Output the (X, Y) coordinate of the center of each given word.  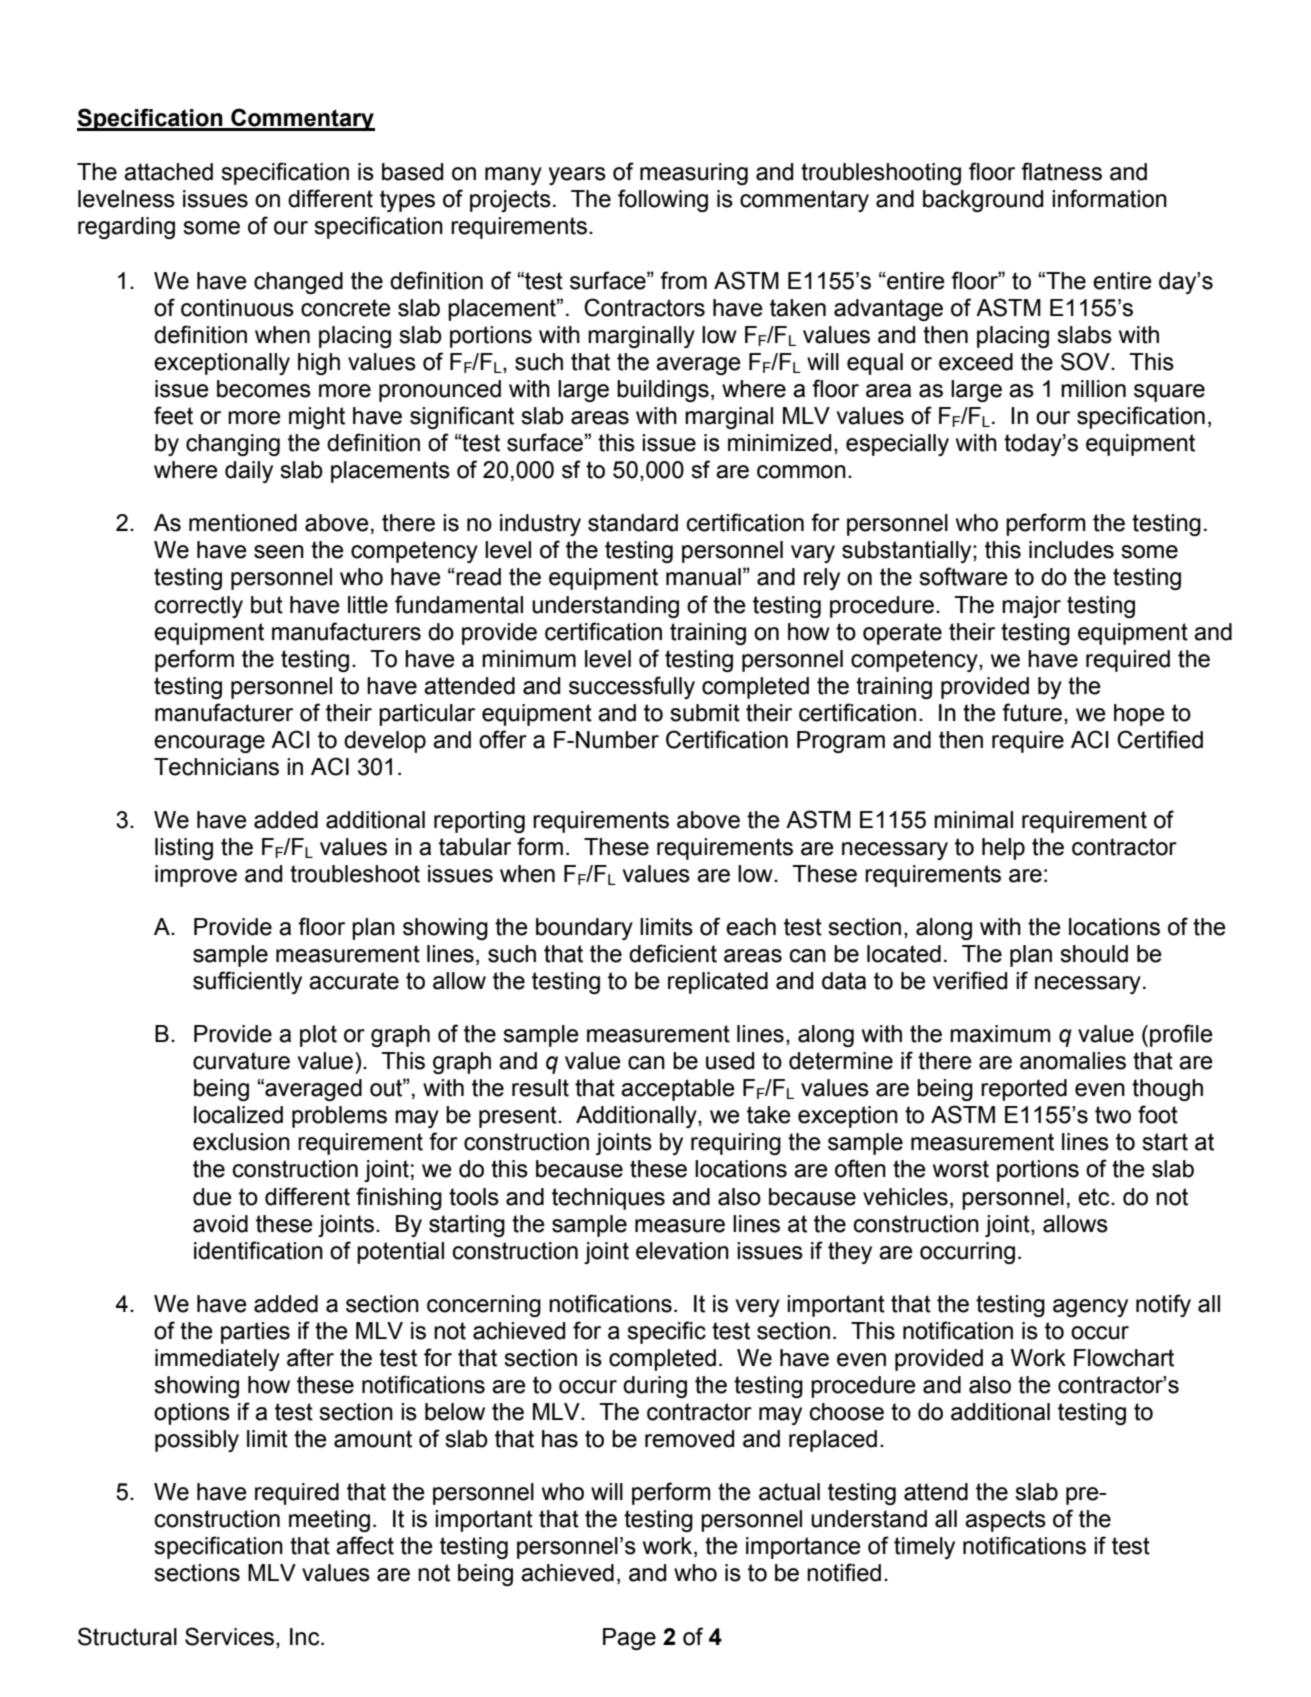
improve (196, 876)
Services (229, 1636)
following (663, 200)
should (1094, 954)
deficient (673, 953)
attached (168, 172)
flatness (1061, 171)
